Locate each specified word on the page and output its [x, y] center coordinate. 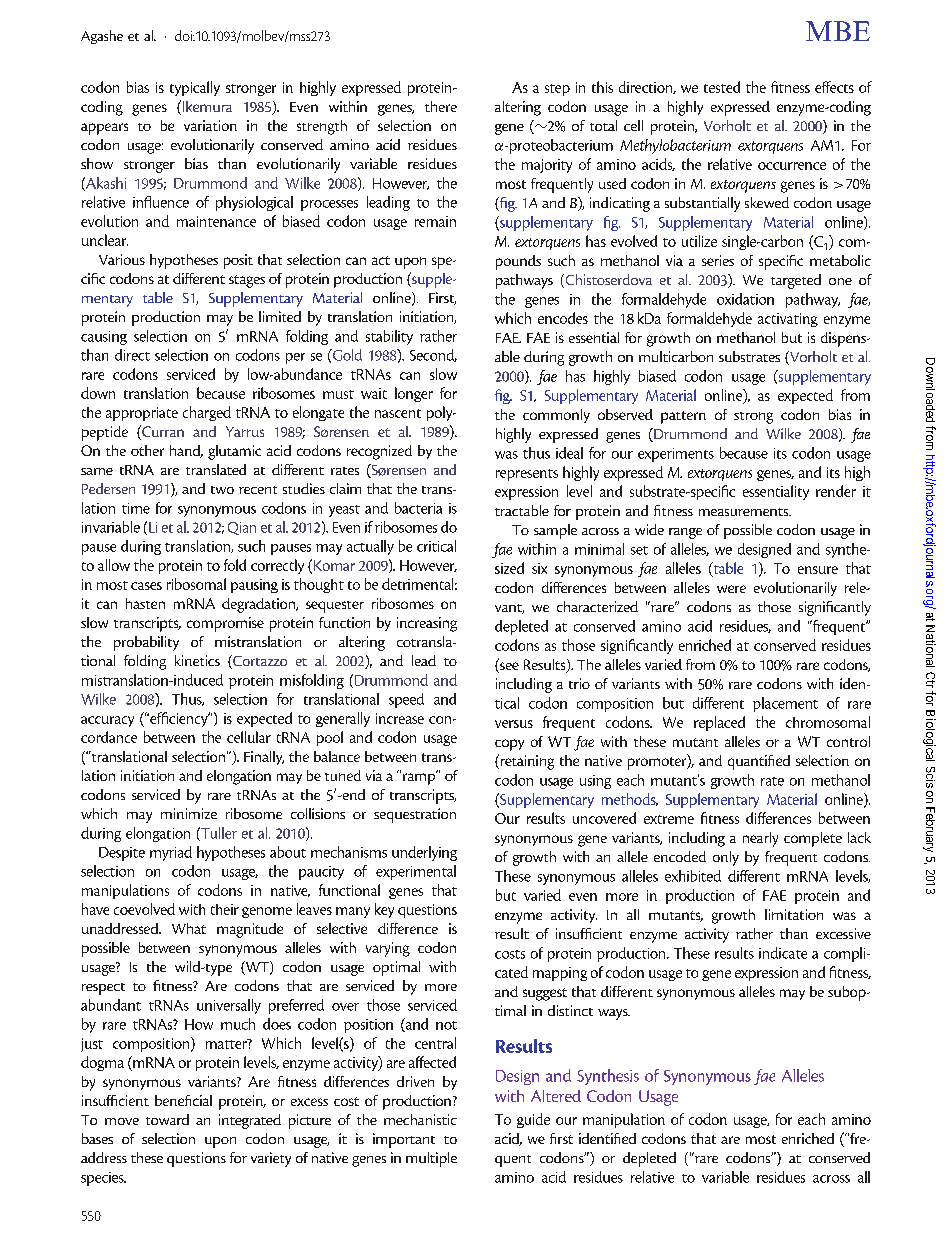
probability [146, 643]
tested [722, 87]
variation [210, 125]
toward [167, 1119]
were [731, 589]
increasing [427, 624]
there [441, 106]
